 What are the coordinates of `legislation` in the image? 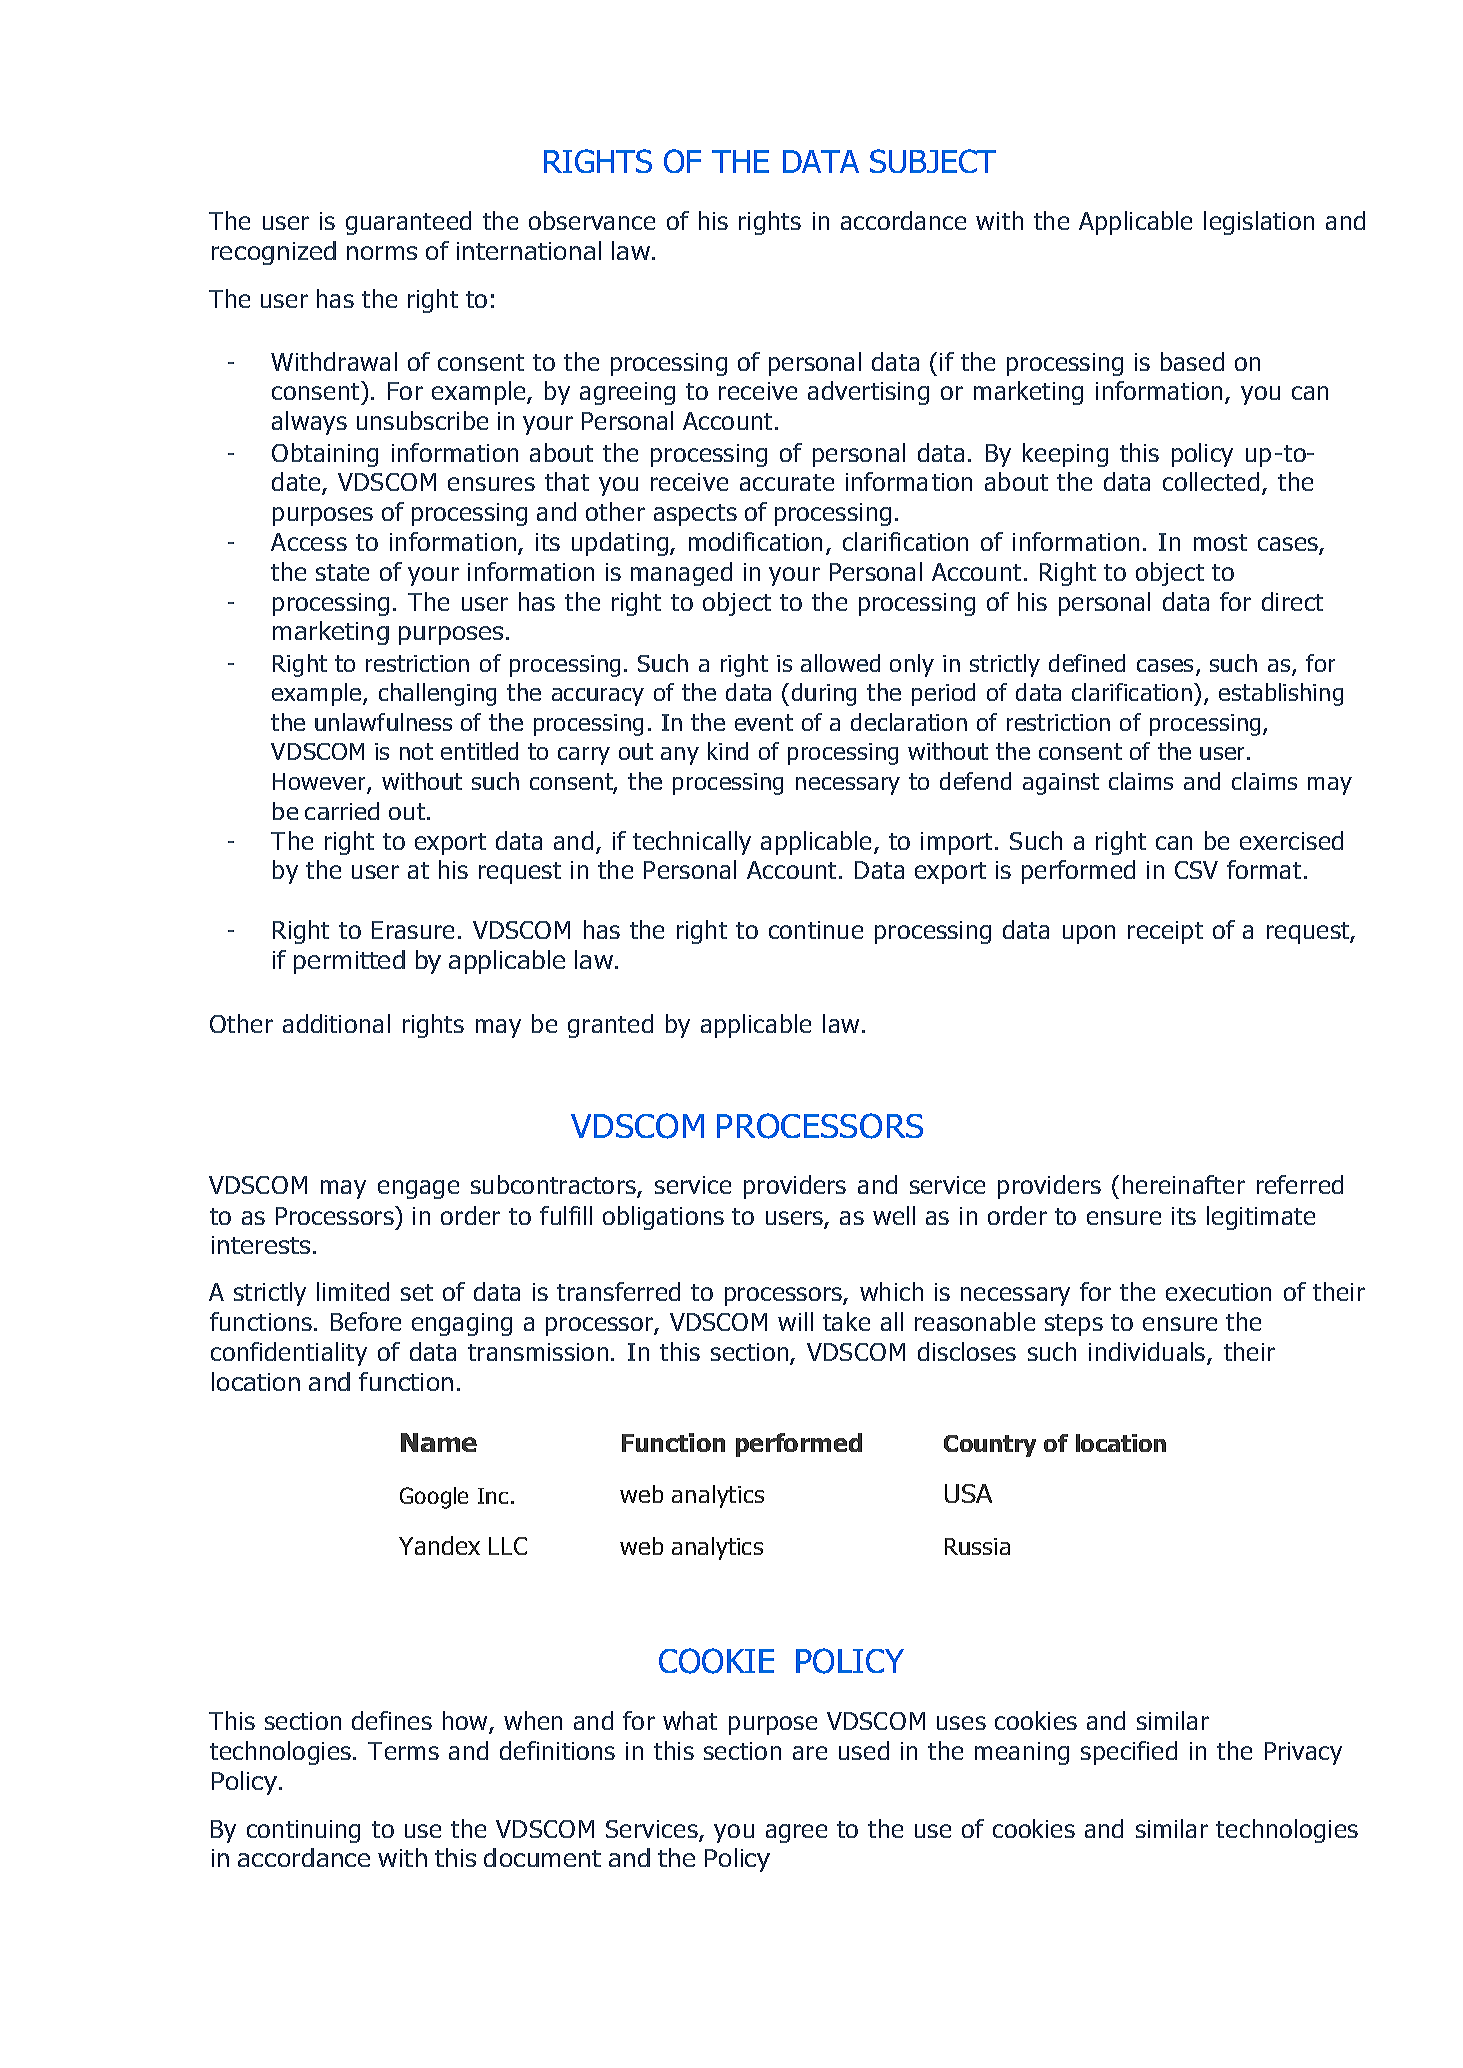 It's located at (1259, 223).
